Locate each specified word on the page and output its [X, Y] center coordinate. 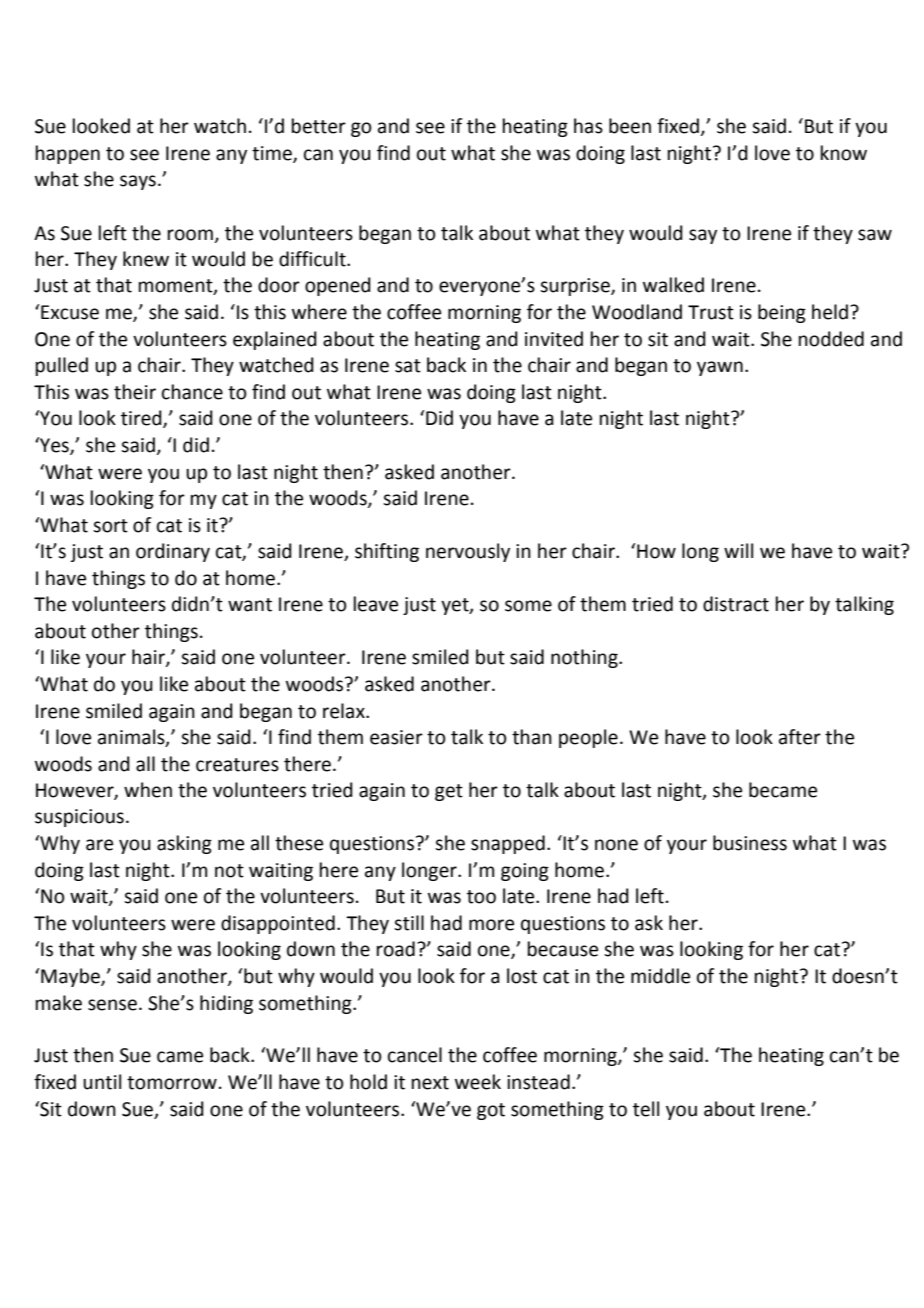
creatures [237, 765]
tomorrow [172, 1083]
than [532, 737]
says [138, 182]
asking [184, 844]
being [782, 313]
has [588, 126]
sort [110, 526]
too [481, 897]
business [750, 843]
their [135, 392]
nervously [468, 552]
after [800, 737]
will [738, 550]
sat [408, 366]
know [844, 153]
